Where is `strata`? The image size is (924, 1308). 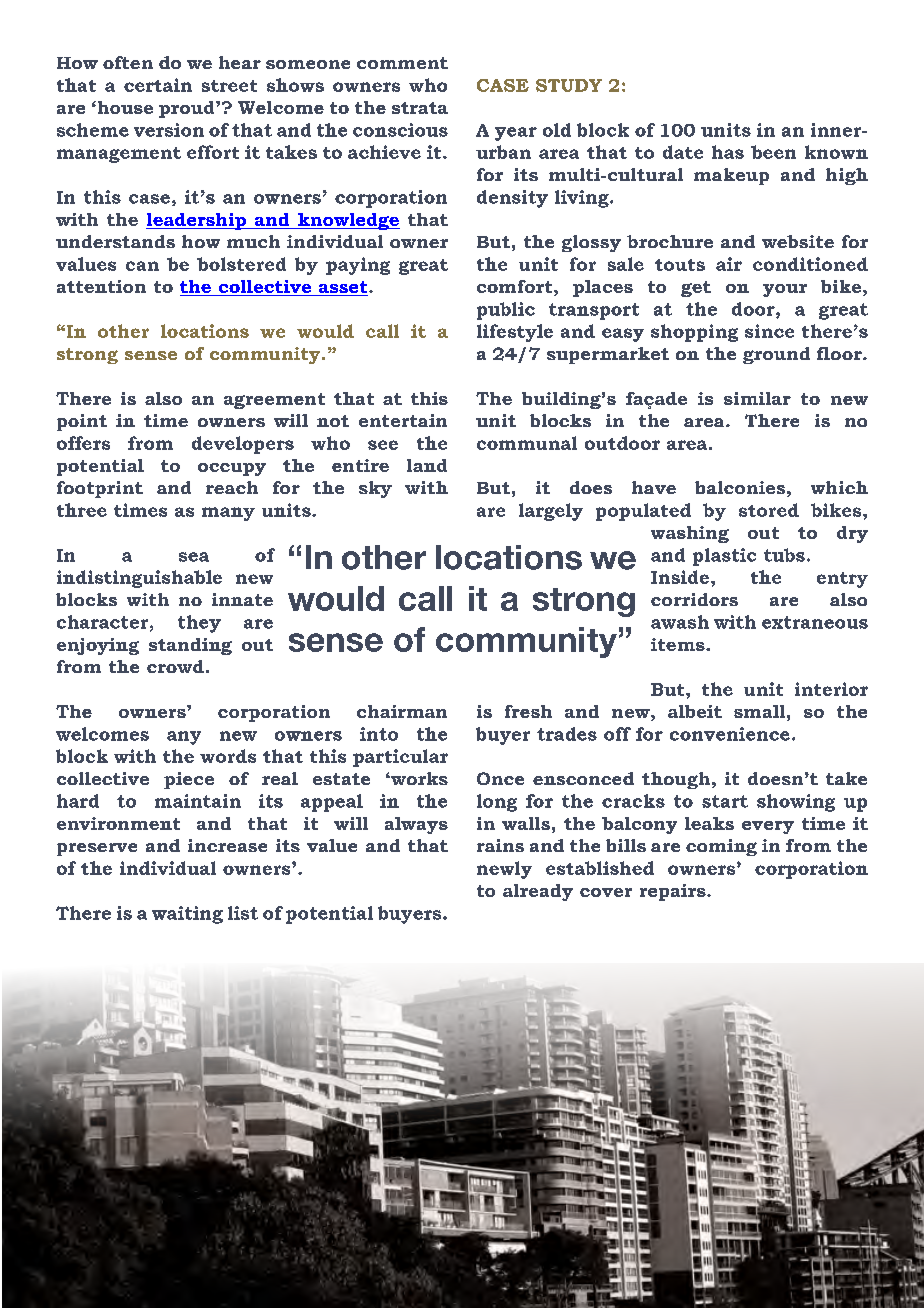 strata is located at coordinates (420, 108).
